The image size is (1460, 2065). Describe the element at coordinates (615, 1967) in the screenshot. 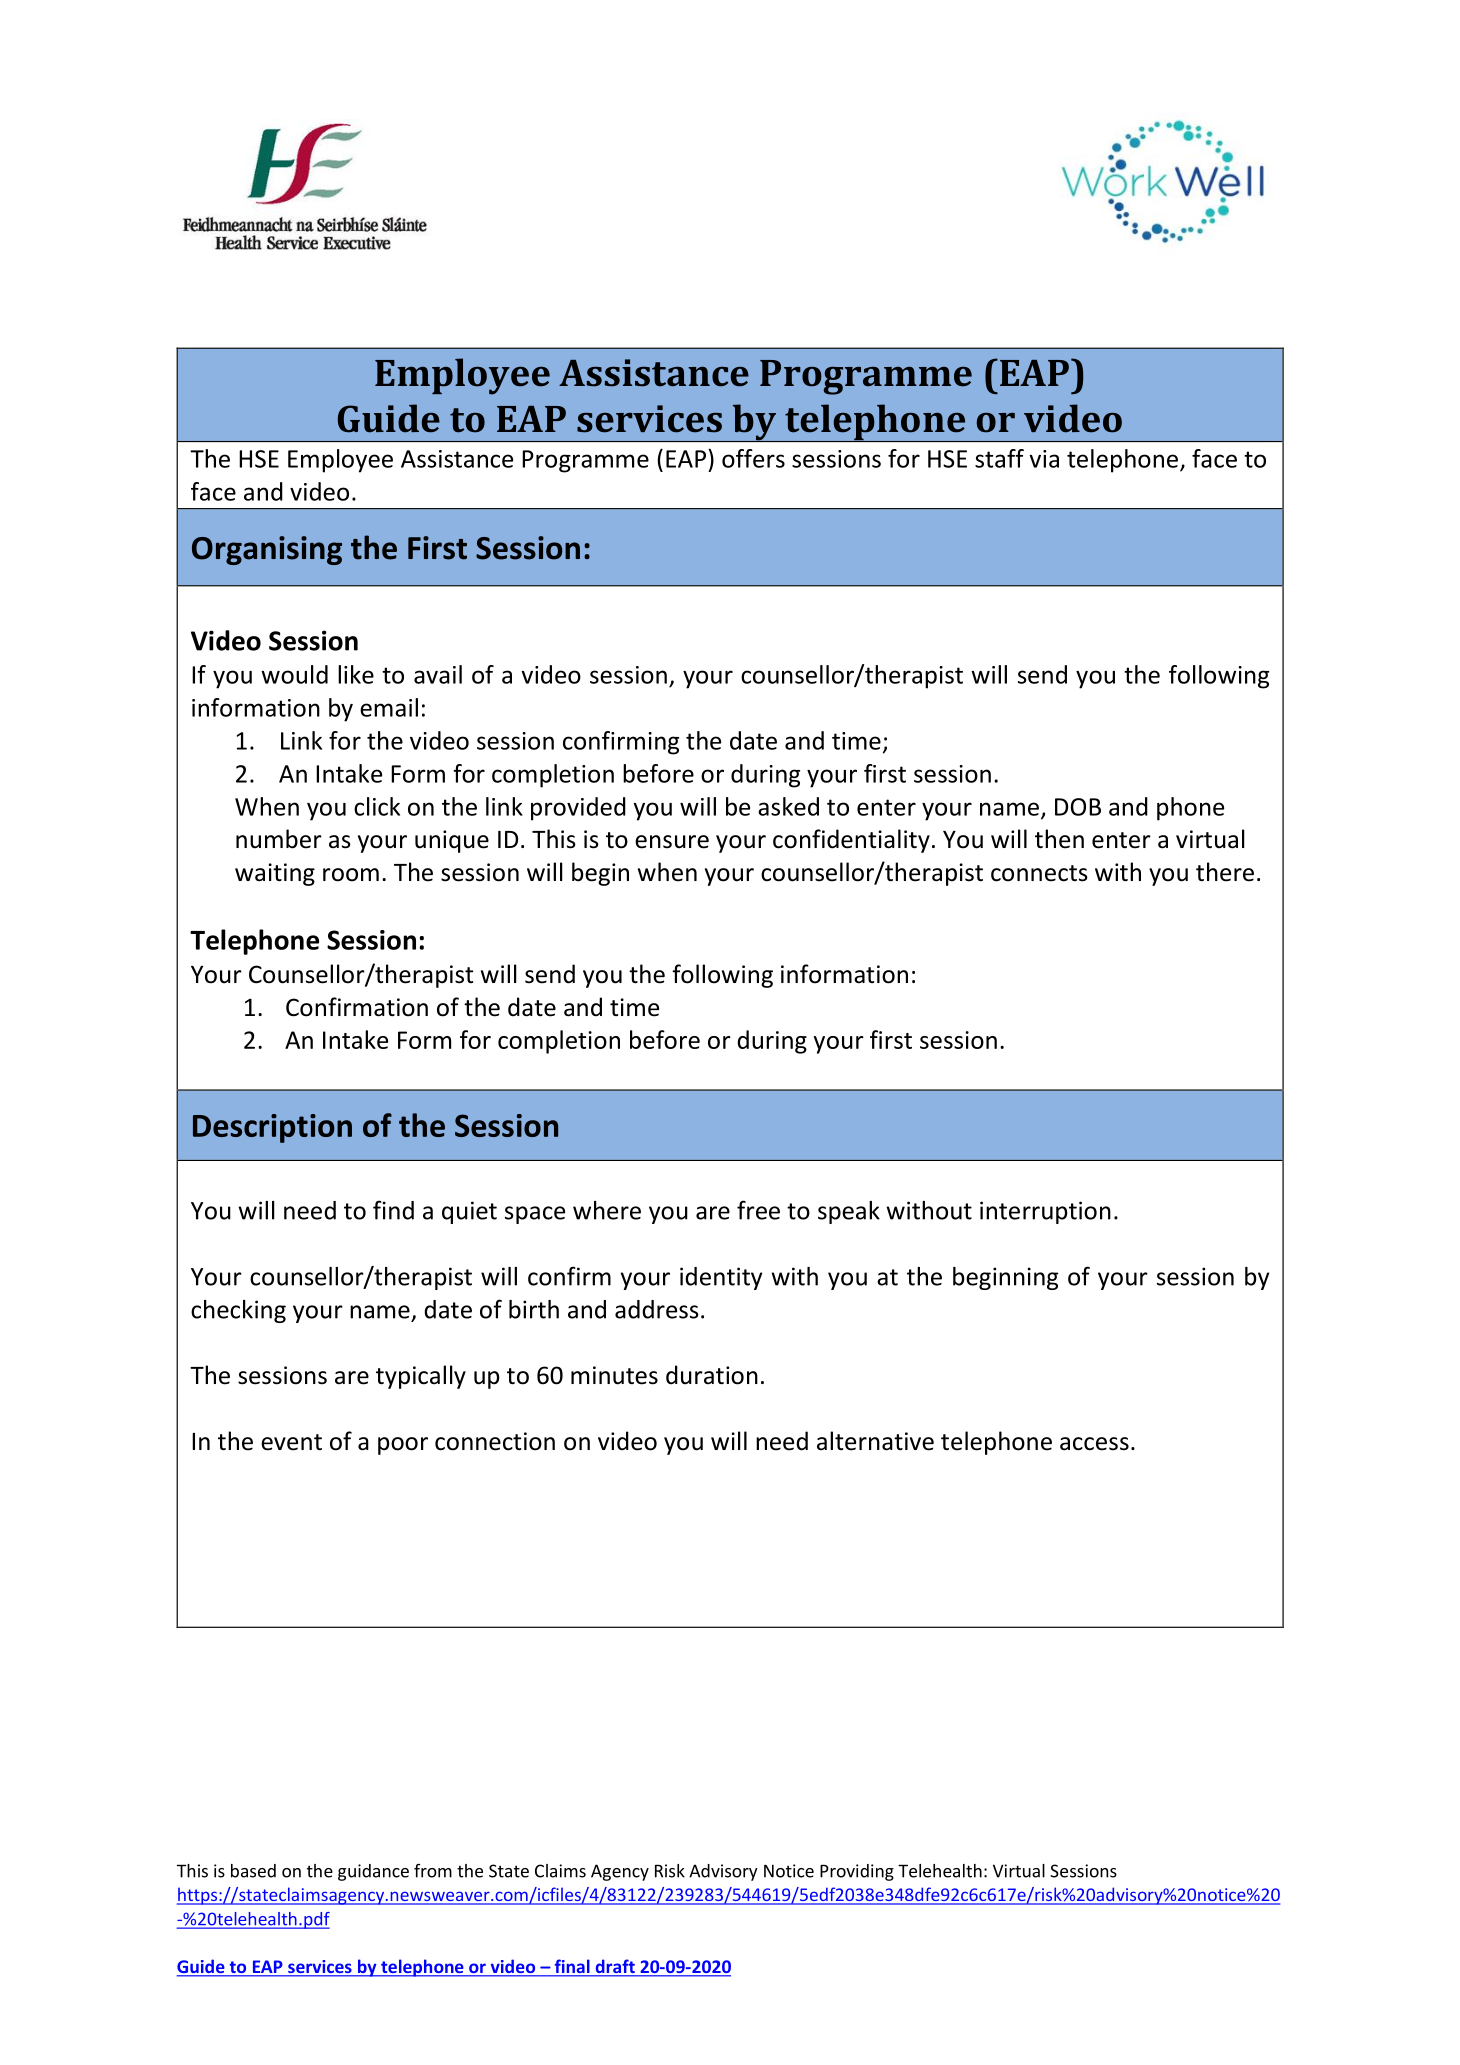

I see `draft` at that location.
